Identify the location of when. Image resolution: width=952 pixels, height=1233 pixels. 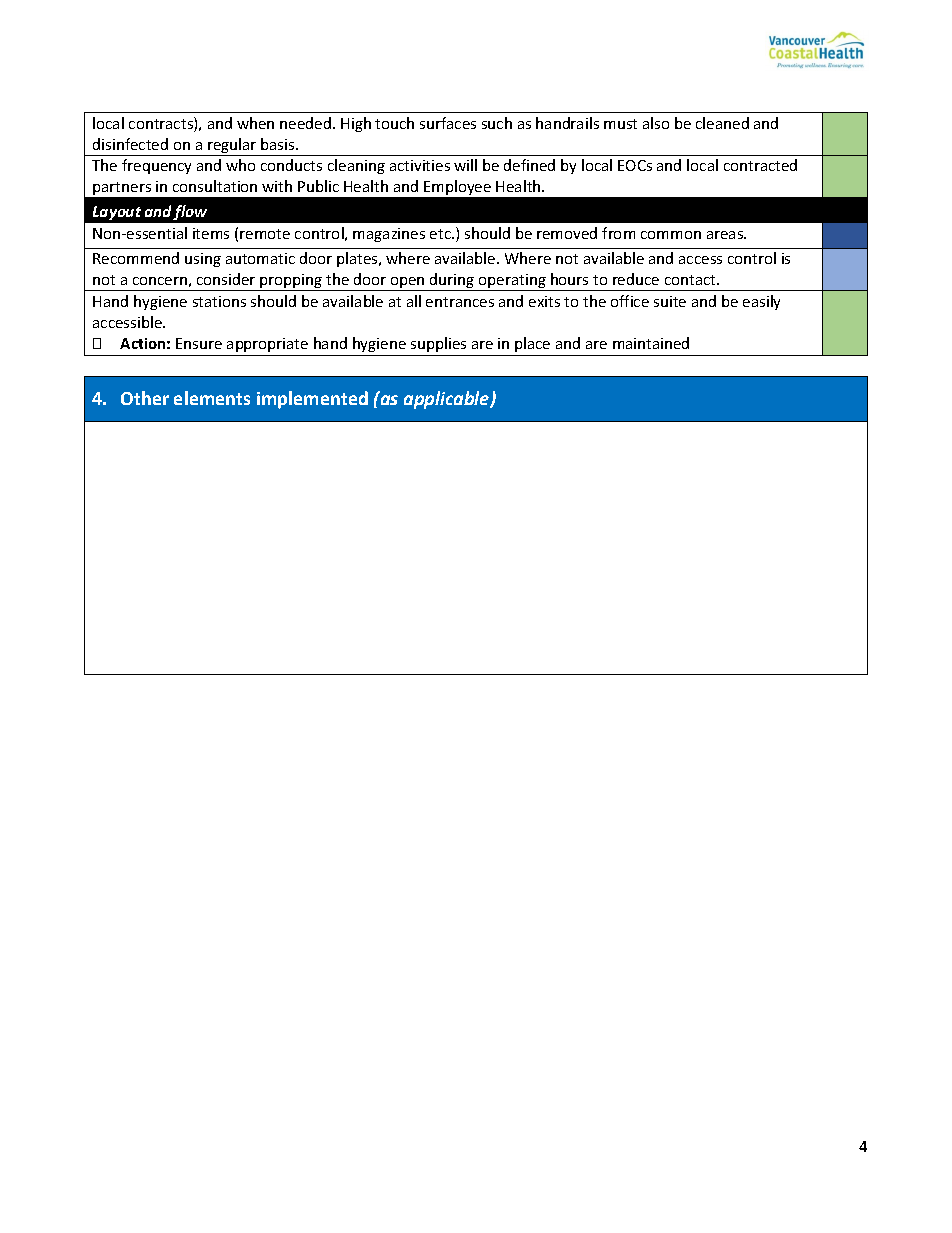
(255, 123).
